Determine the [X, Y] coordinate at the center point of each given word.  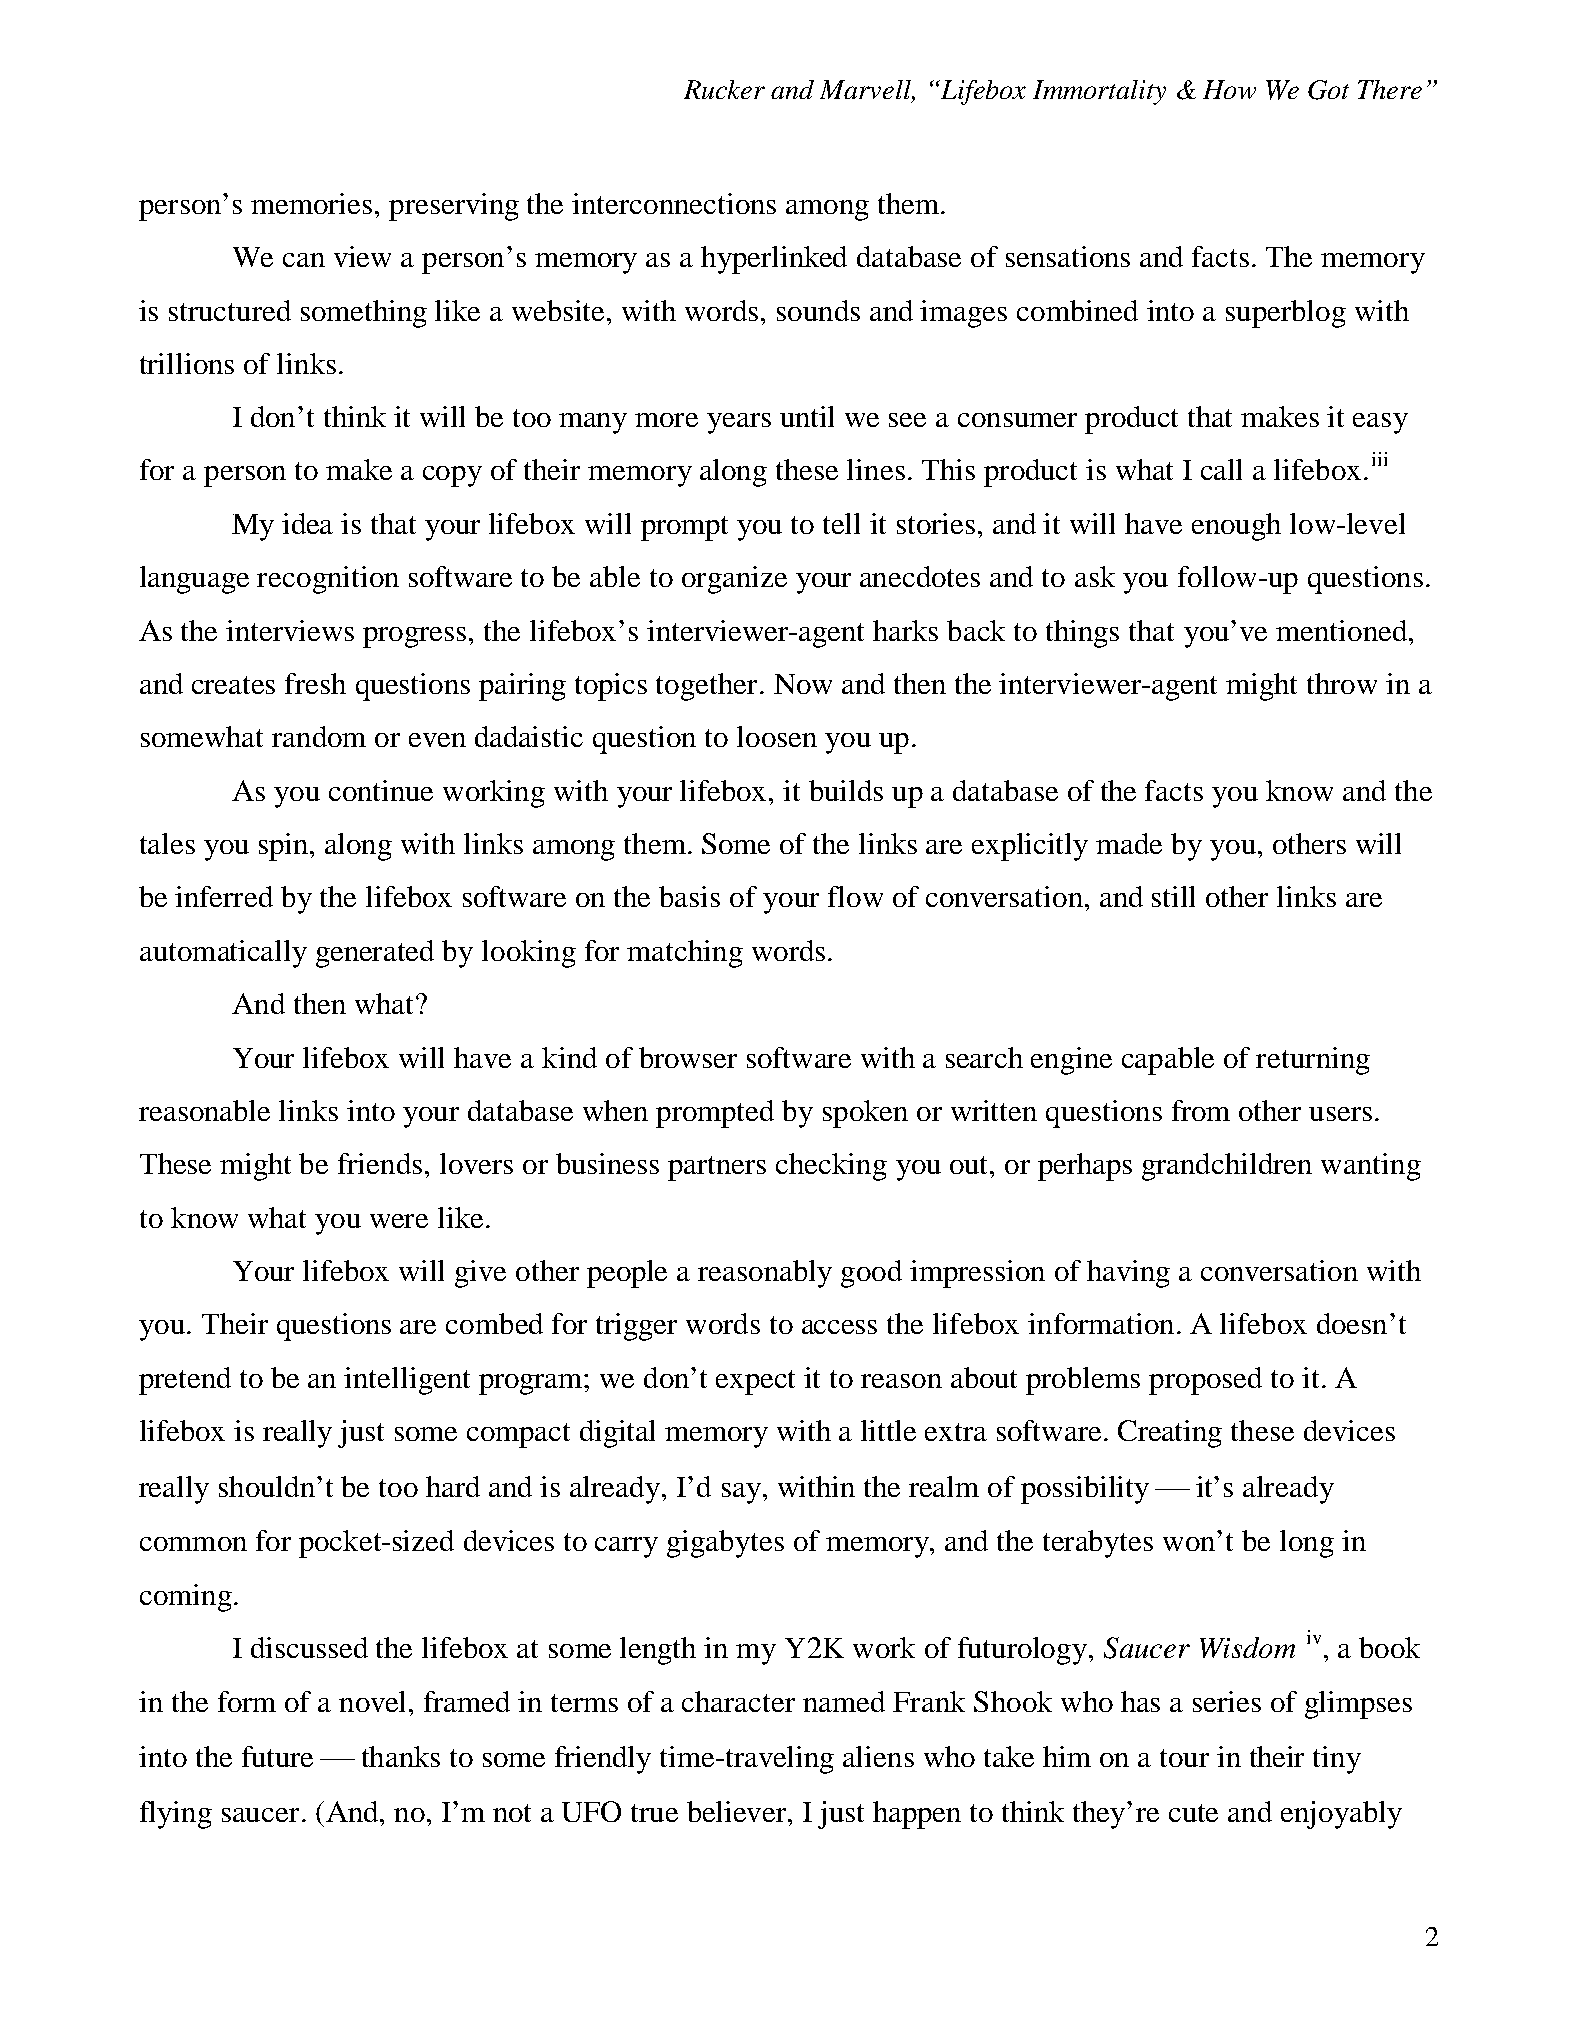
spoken [865, 1114]
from [1201, 1110]
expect [755, 1382]
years [739, 423]
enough [1236, 527]
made [1129, 843]
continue [381, 790]
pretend [185, 1381]
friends [380, 1163]
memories [311, 203]
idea [307, 523]
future [277, 1756]
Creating [1170, 1434]
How [1229, 89]
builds [846, 790]
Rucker [724, 89]
